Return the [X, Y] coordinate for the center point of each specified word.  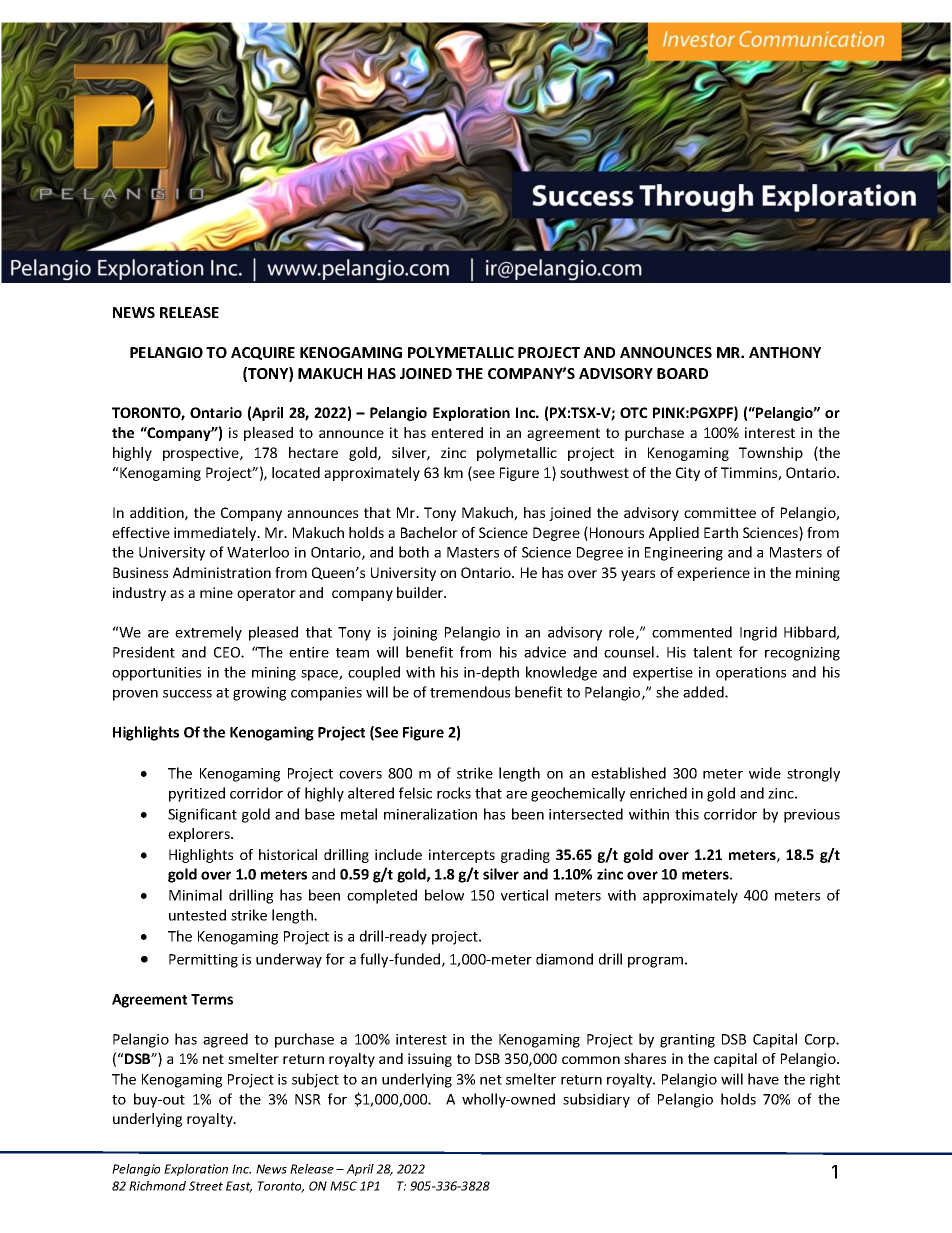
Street [206, 1186]
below [444, 895]
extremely [208, 633]
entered [457, 432]
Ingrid [758, 633]
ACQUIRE [263, 353]
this [687, 814]
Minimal [195, 895]
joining [414, 634]
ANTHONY [785, 352]
